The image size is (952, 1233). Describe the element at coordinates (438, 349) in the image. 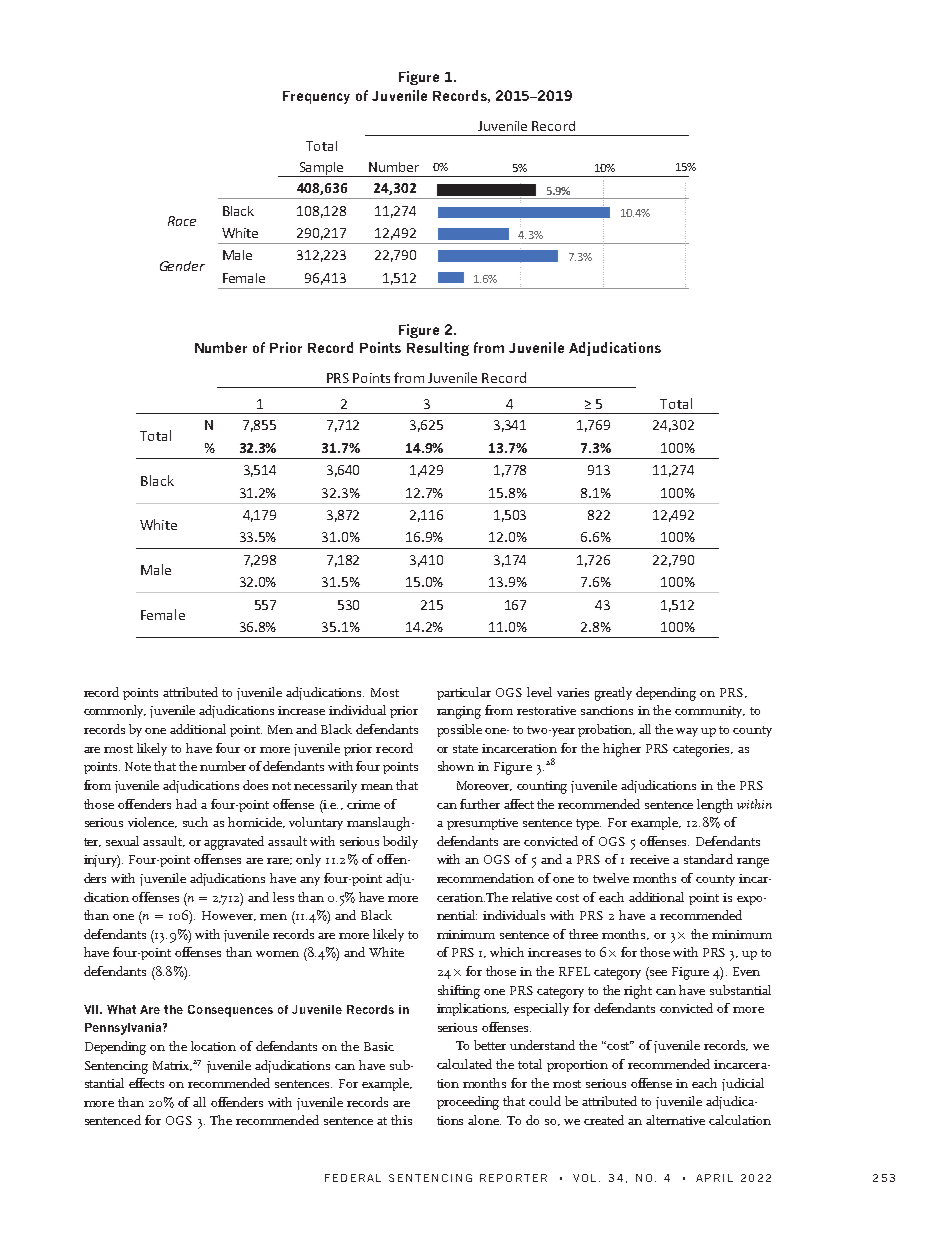

I see `Resulting` at that location.
